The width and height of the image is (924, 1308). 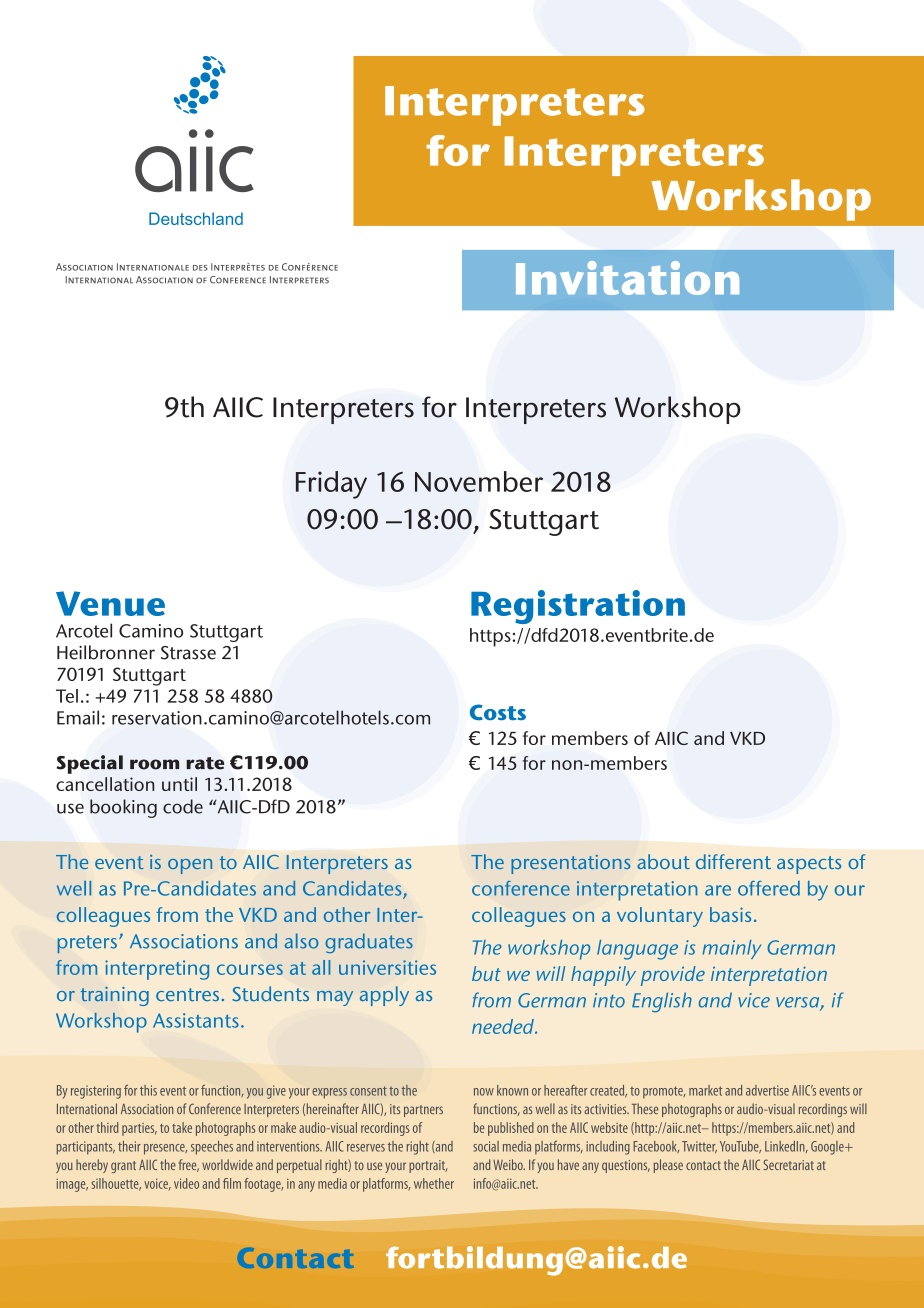 What do you see at coordinates (733, 861) in the image?
I see `different` at bounding box center [733, 861].
